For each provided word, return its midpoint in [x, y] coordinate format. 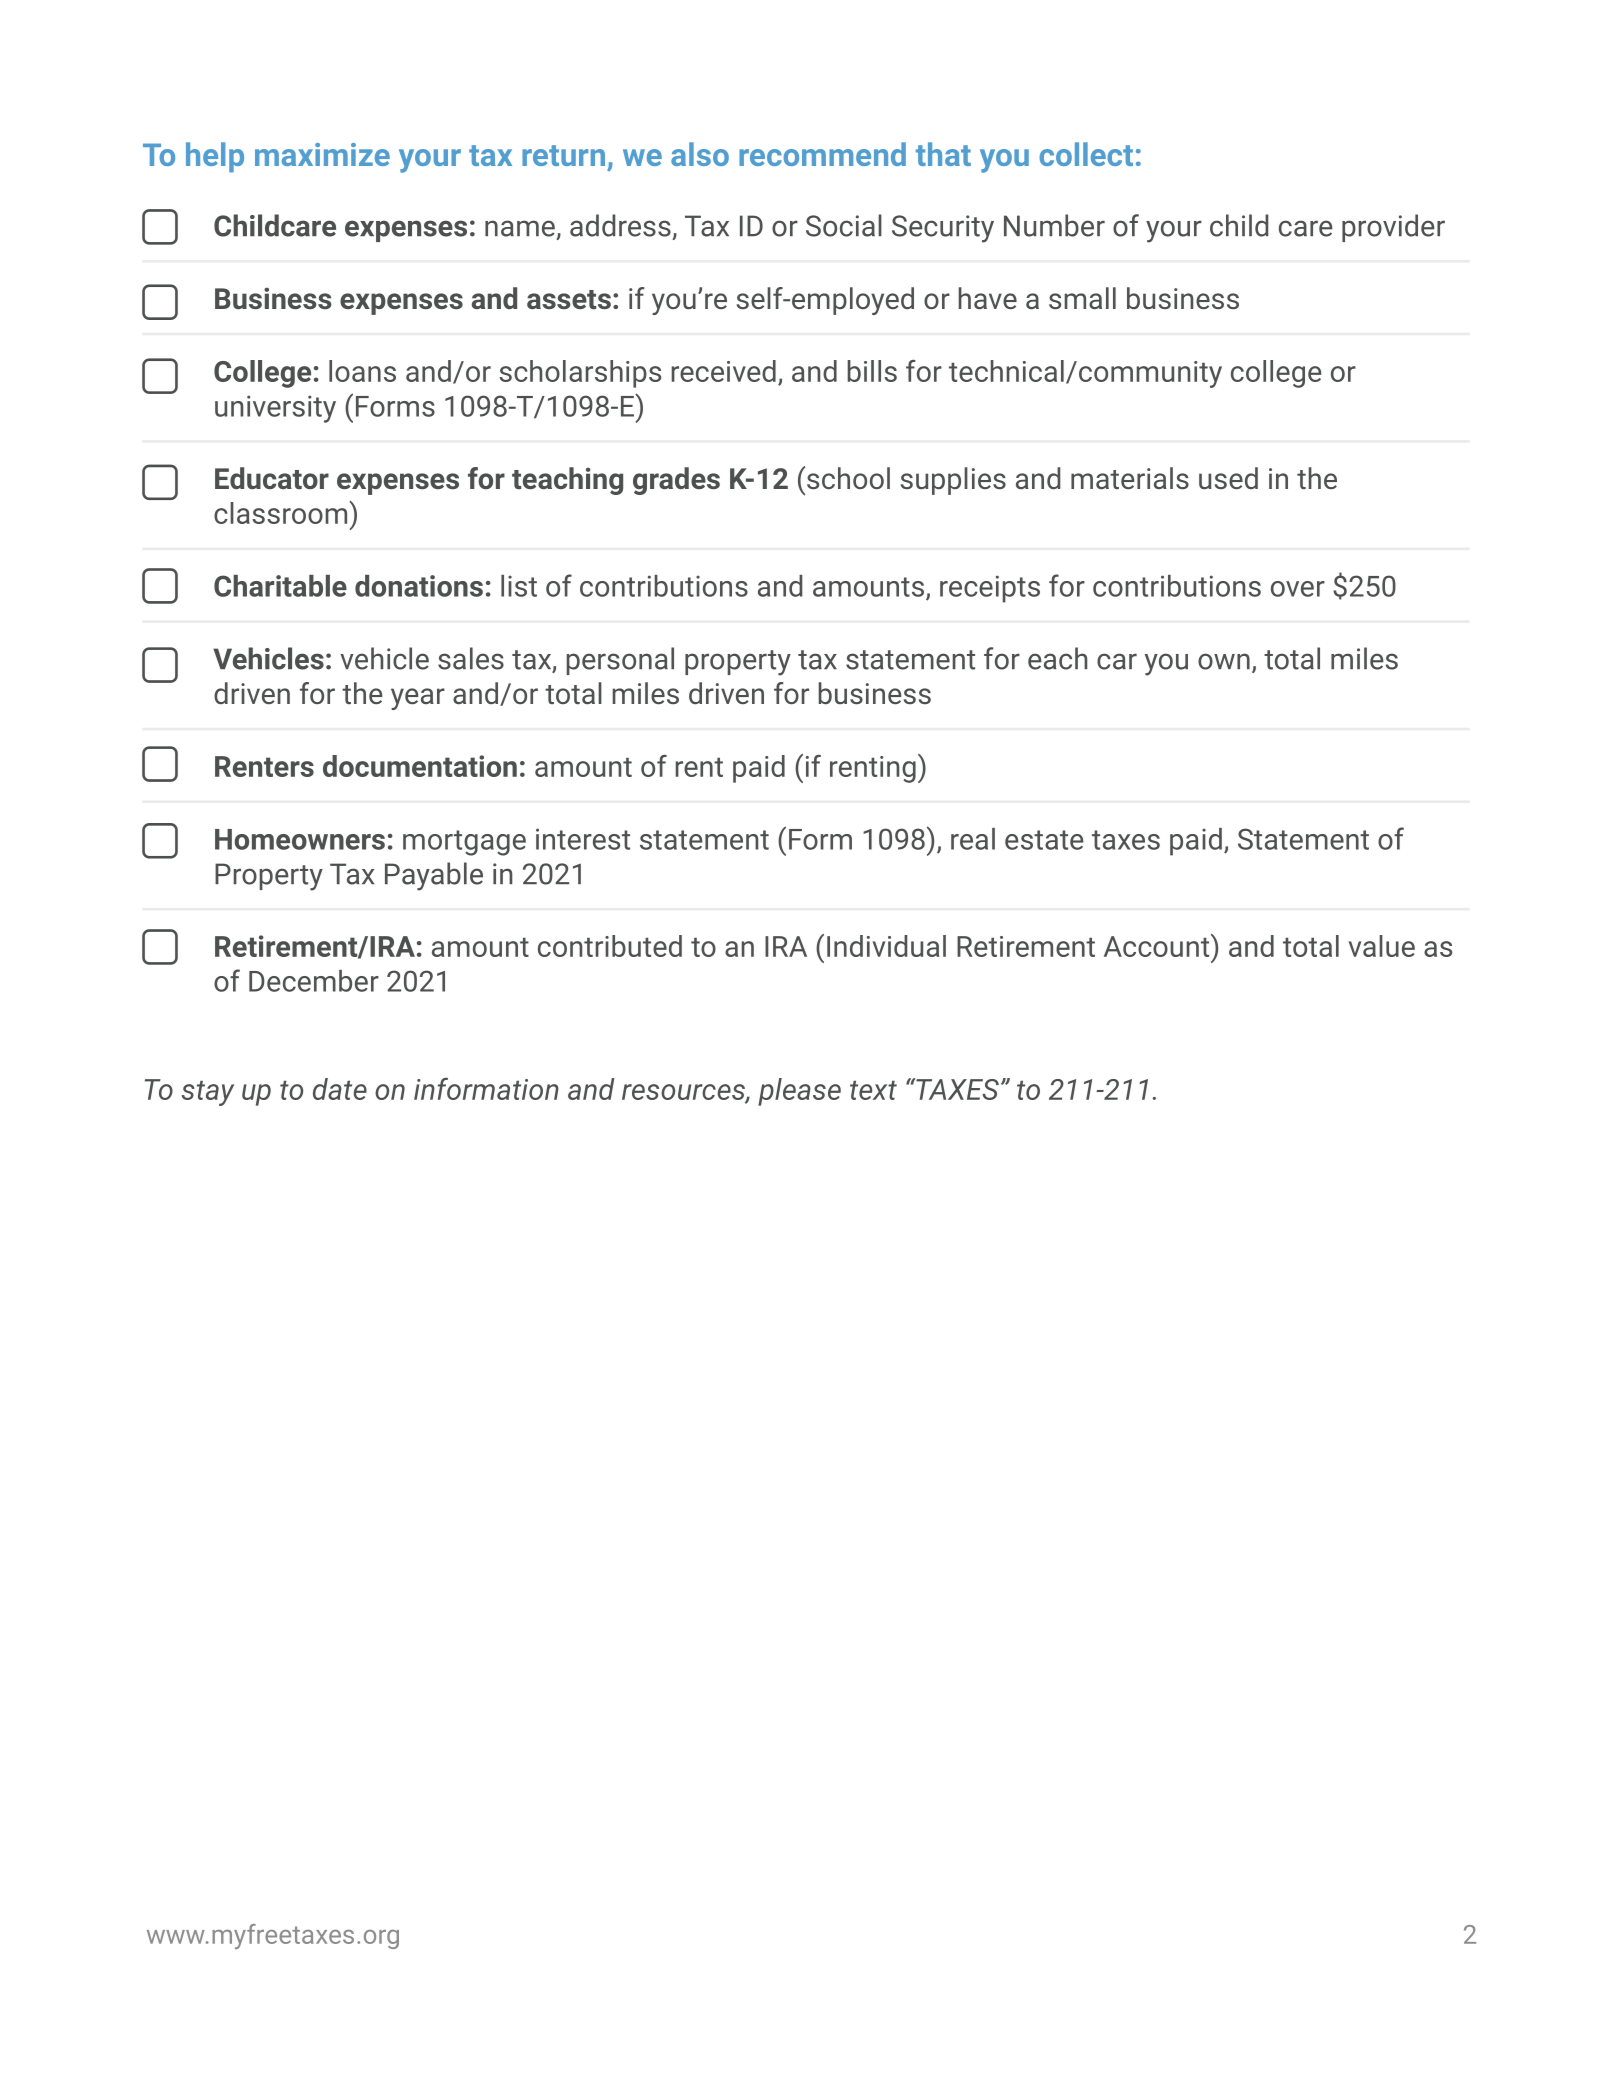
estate [1044, 840]
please [799, 1092]
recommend [822, 154]
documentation [420, 766]
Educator [272, 478]
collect [1086, 154]
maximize [322, 154]
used [1228, 478]
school [848, 478]
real [973, 839]
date [340, 1089]
